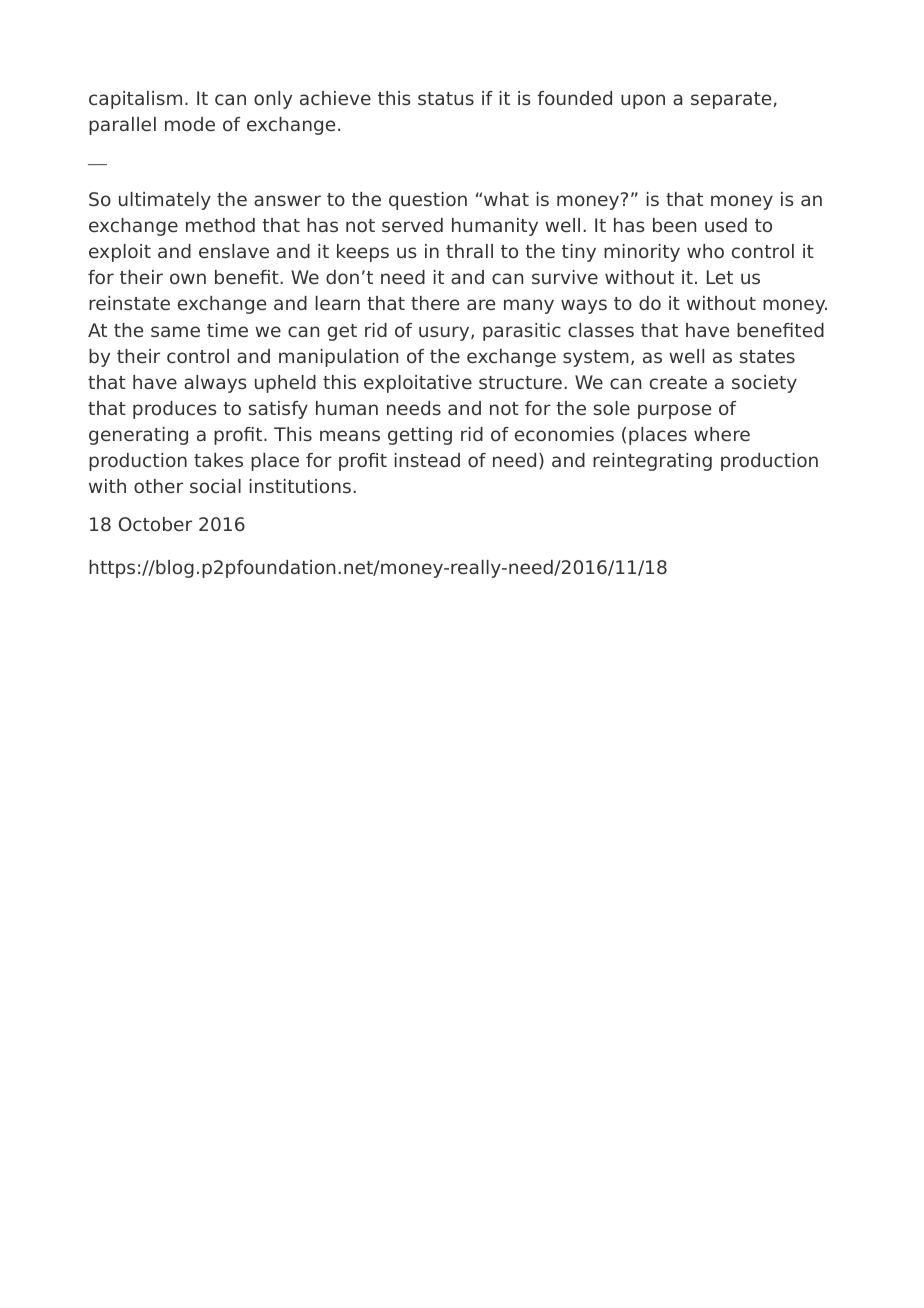  Describe the element at coordinates (674, 225) in the screenshot. I see `been` at that location.
